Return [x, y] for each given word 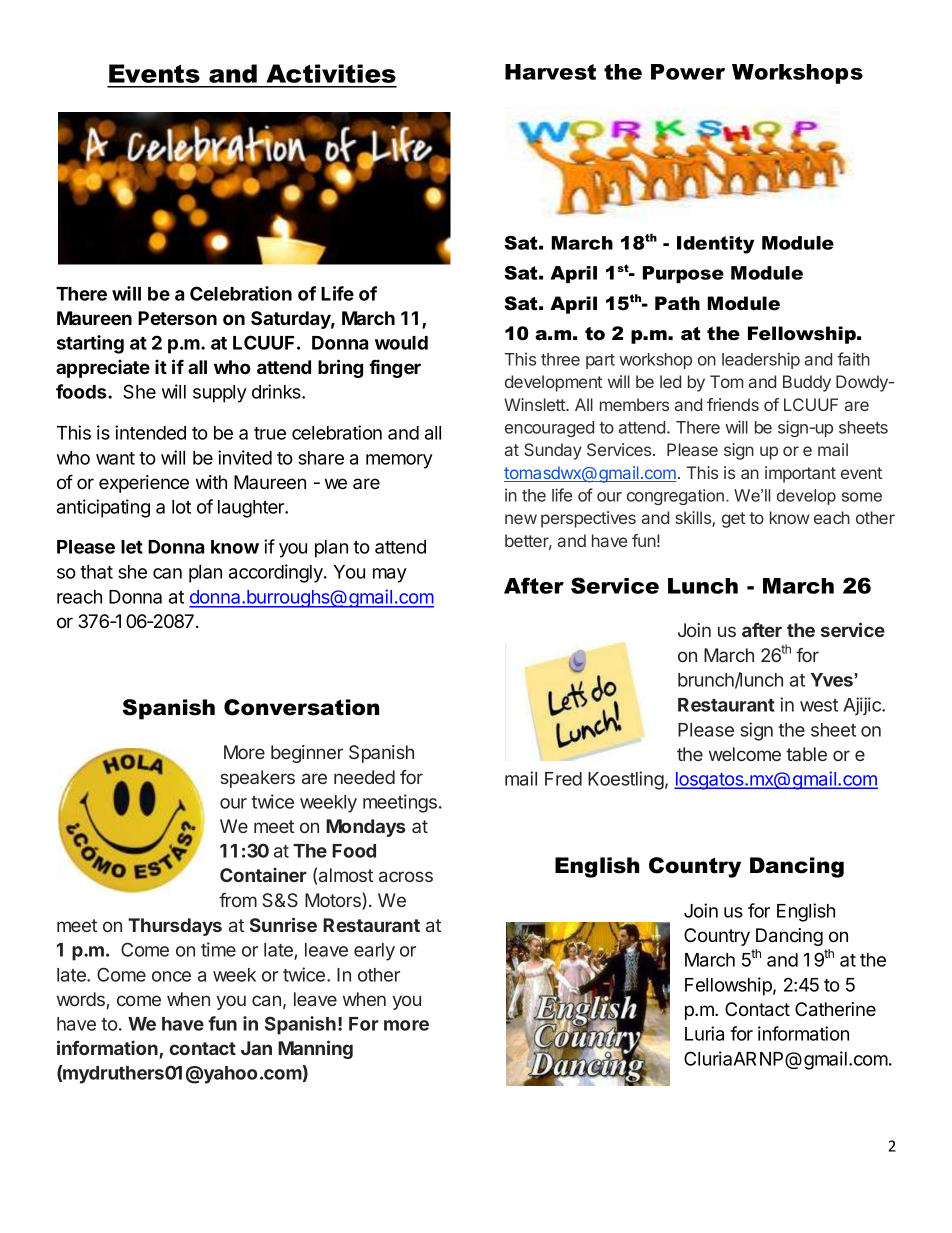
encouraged [549, 429]
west [819, 705]
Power [688, 72]
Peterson [177, 318]
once [171, 976]
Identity [716, 245]
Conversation [301, 707]
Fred [563, 779]
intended [150, 432]
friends [733, 404]
